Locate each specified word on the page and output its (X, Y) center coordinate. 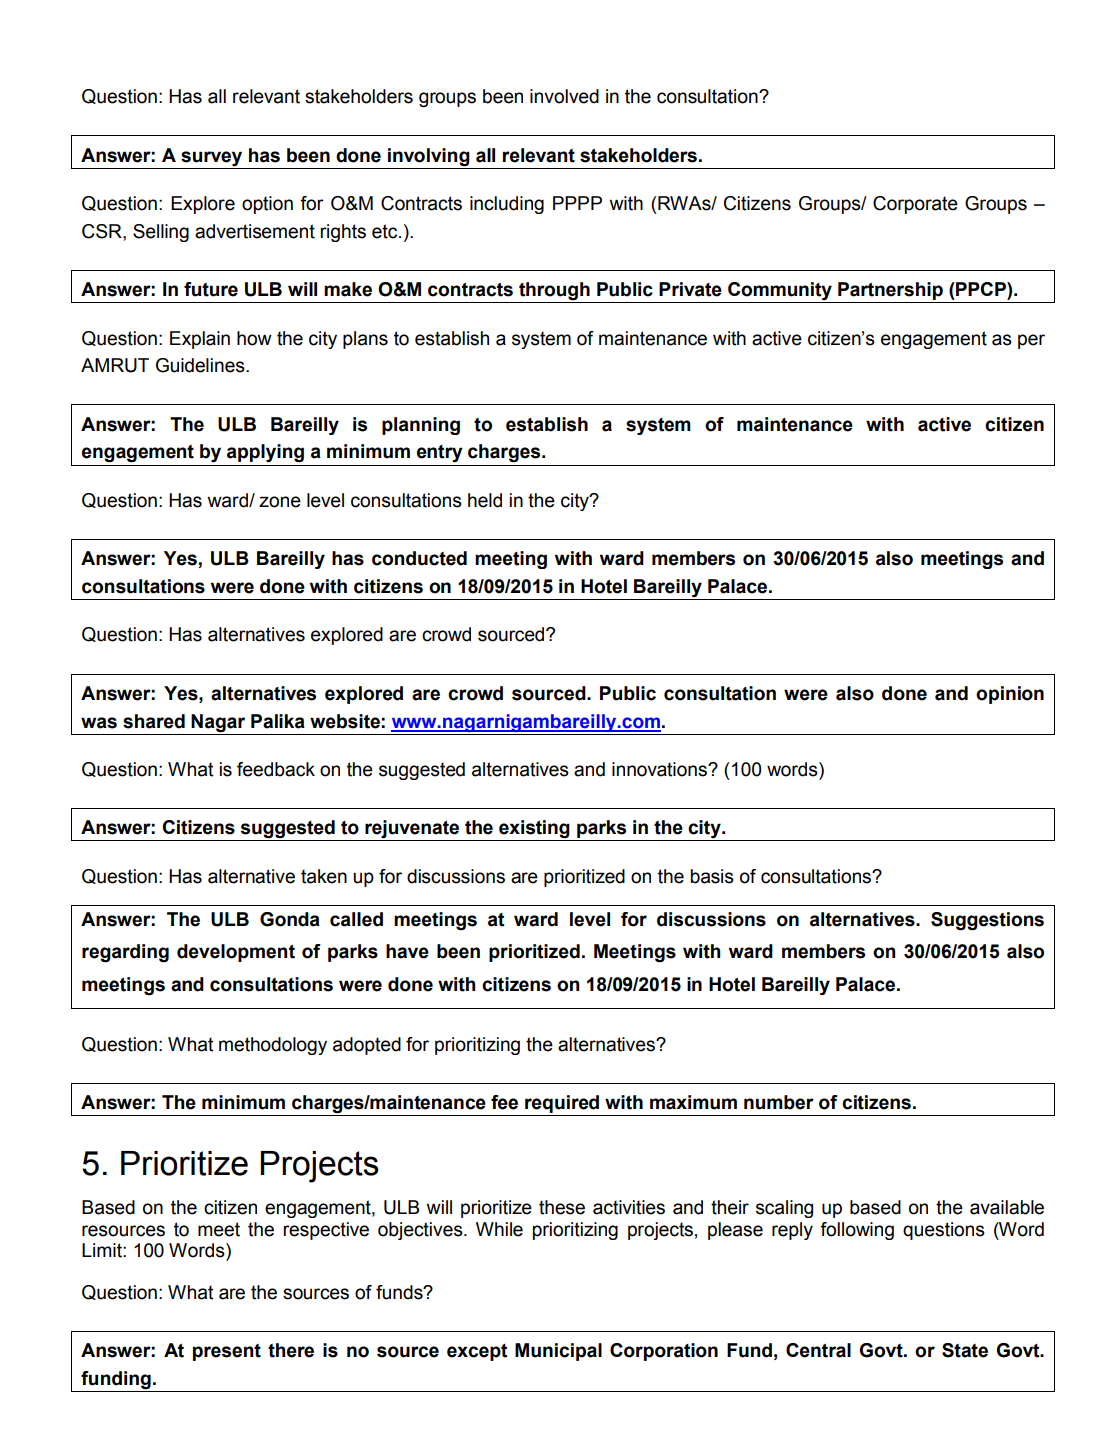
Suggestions (987, 921)
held (485, 500)
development (236, 953)
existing (534, 830)
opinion (1010, 695)
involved (564, 96)
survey (211, 158)
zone (280, 502)
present (227, 1352)
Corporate (915, 205)
